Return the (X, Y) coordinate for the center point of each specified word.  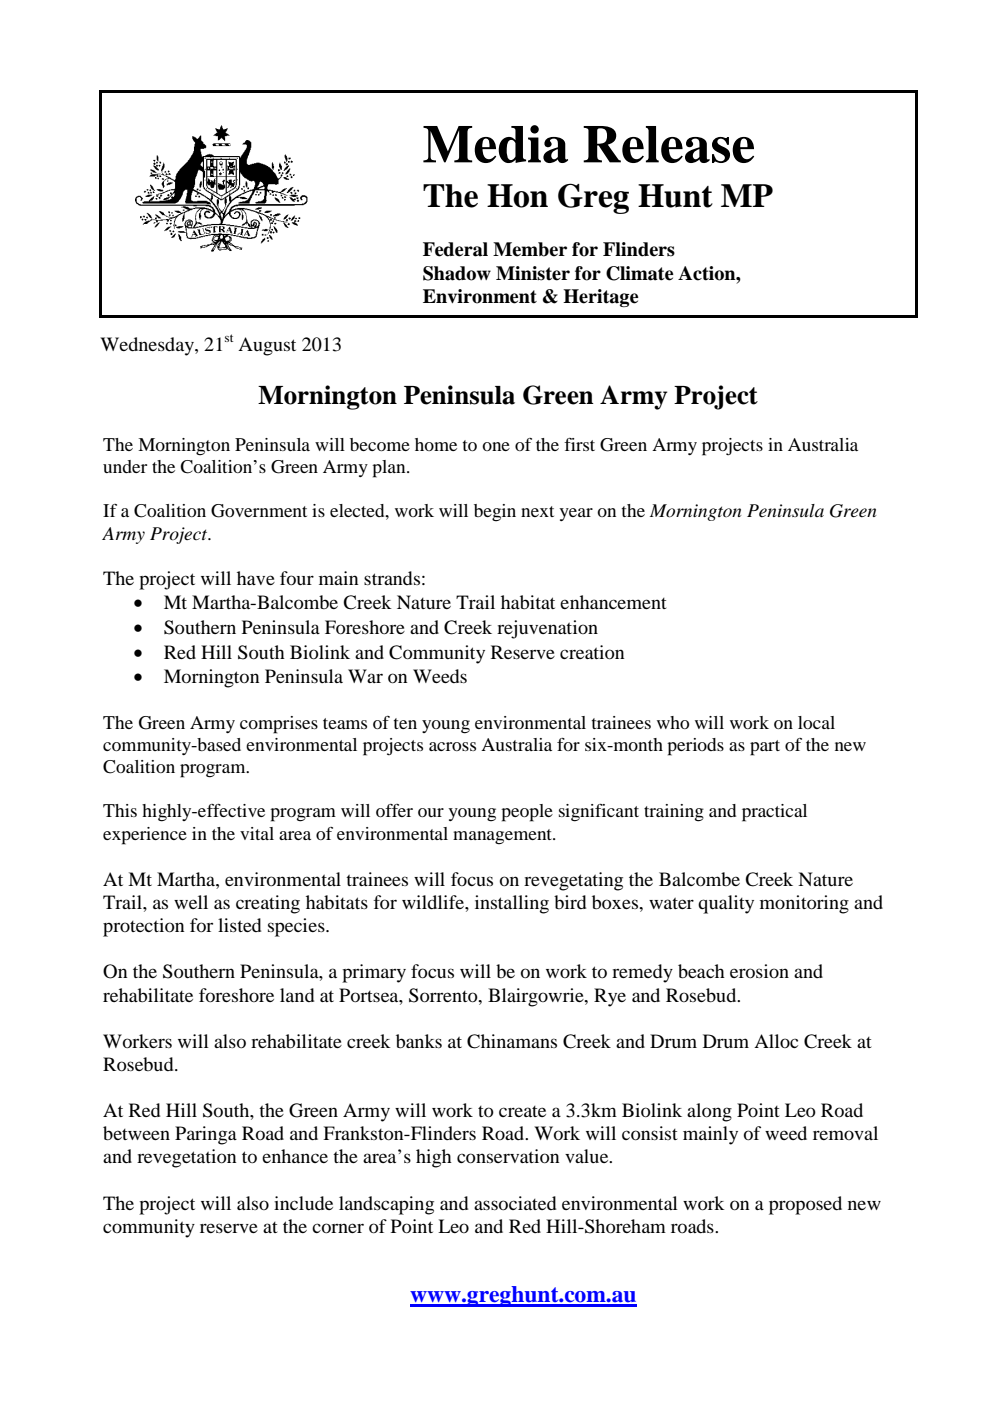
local (816, 722)
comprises (279, 725)
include (303, 1203)
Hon (517, 196)
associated (515, 1203)
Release (668, 144)
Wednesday (148, 346)
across (452, 746)
